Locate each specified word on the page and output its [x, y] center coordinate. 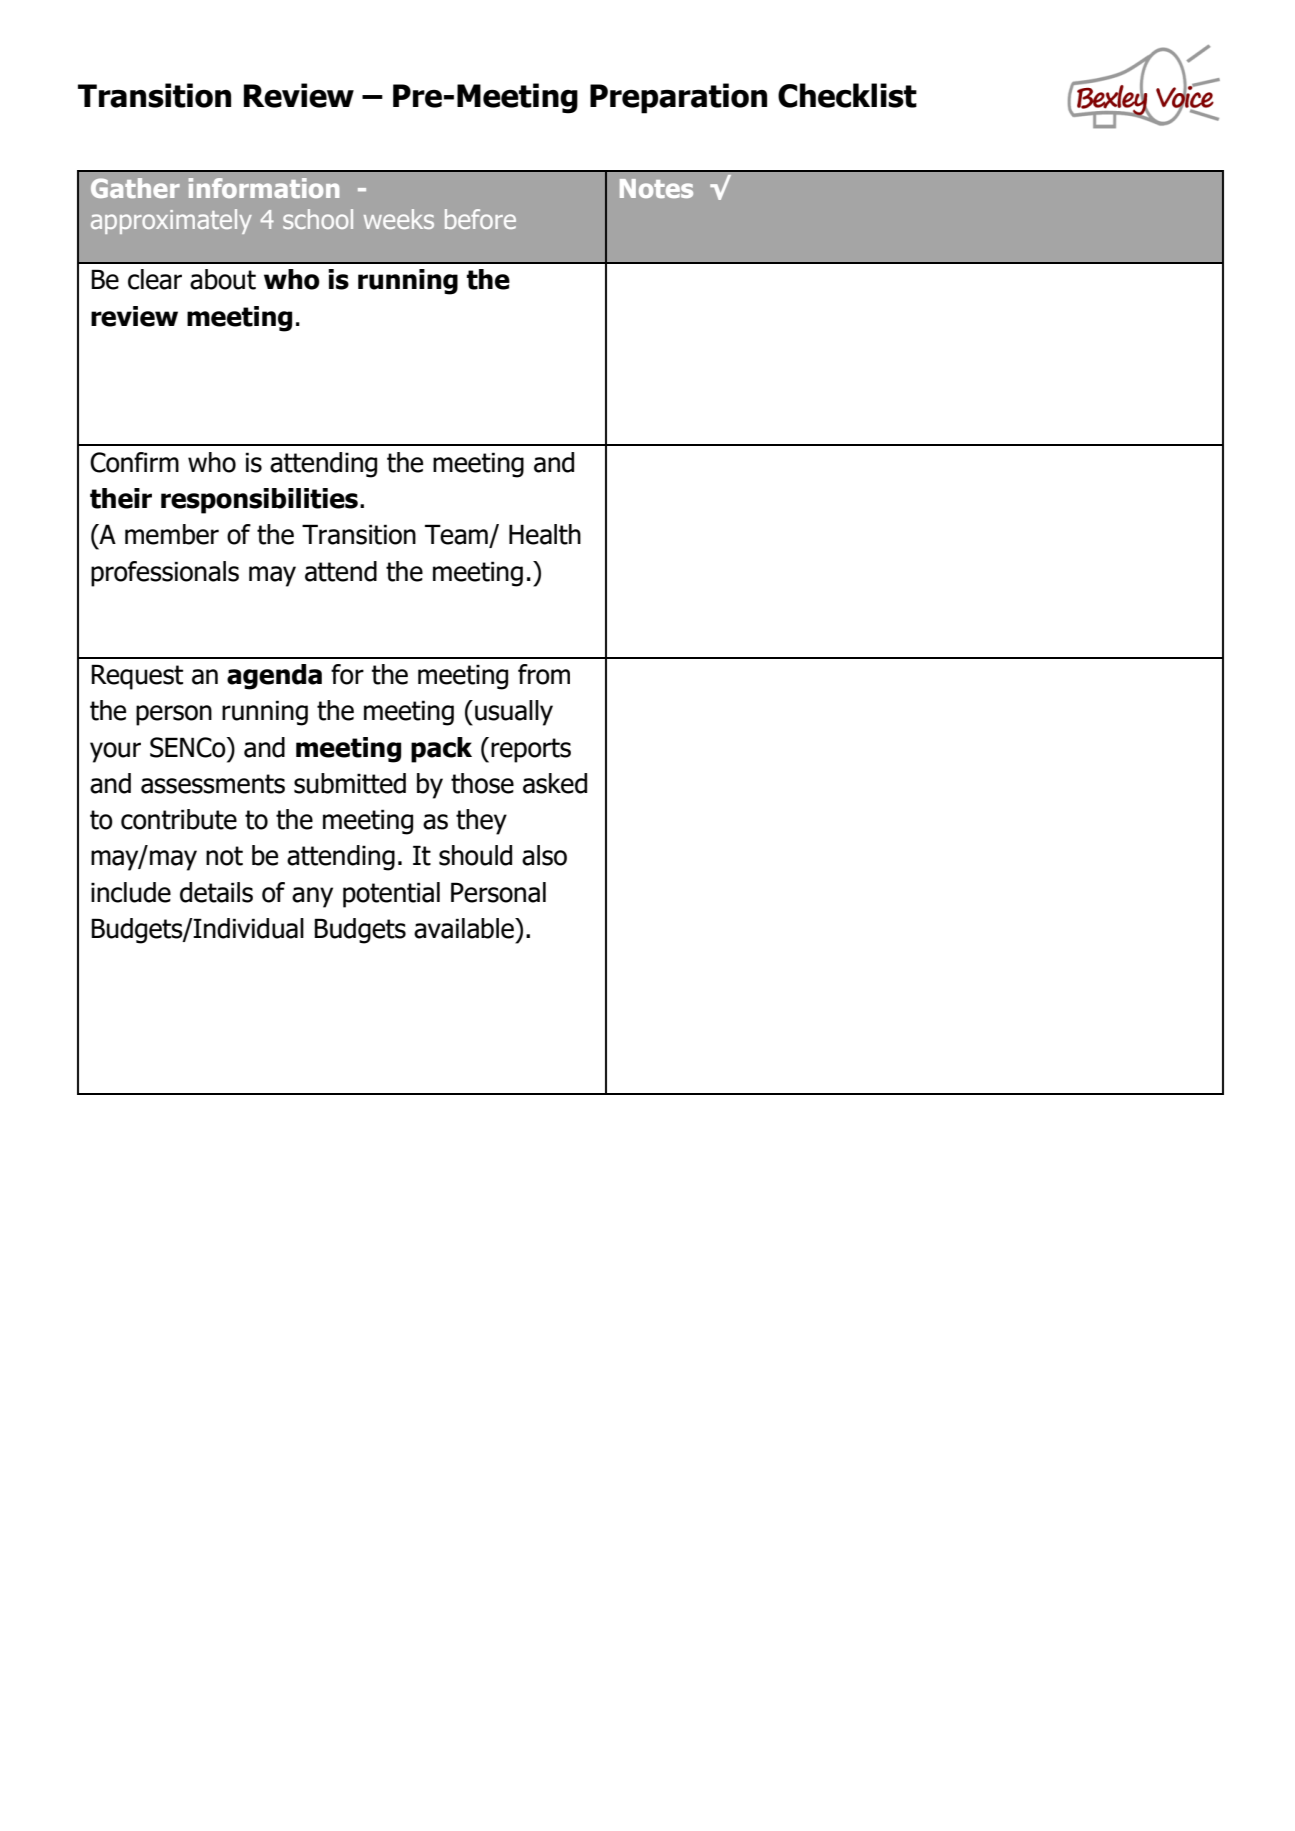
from [544, 674]
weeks [399, 219]
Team [457, 535]
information [264, 188]
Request [137, 677]
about [223, 279]
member [172, 534]
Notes [656, 188]
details [216, 892]
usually [514, 713]
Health [545, 534]
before [480, 219]
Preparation [678, 98]
